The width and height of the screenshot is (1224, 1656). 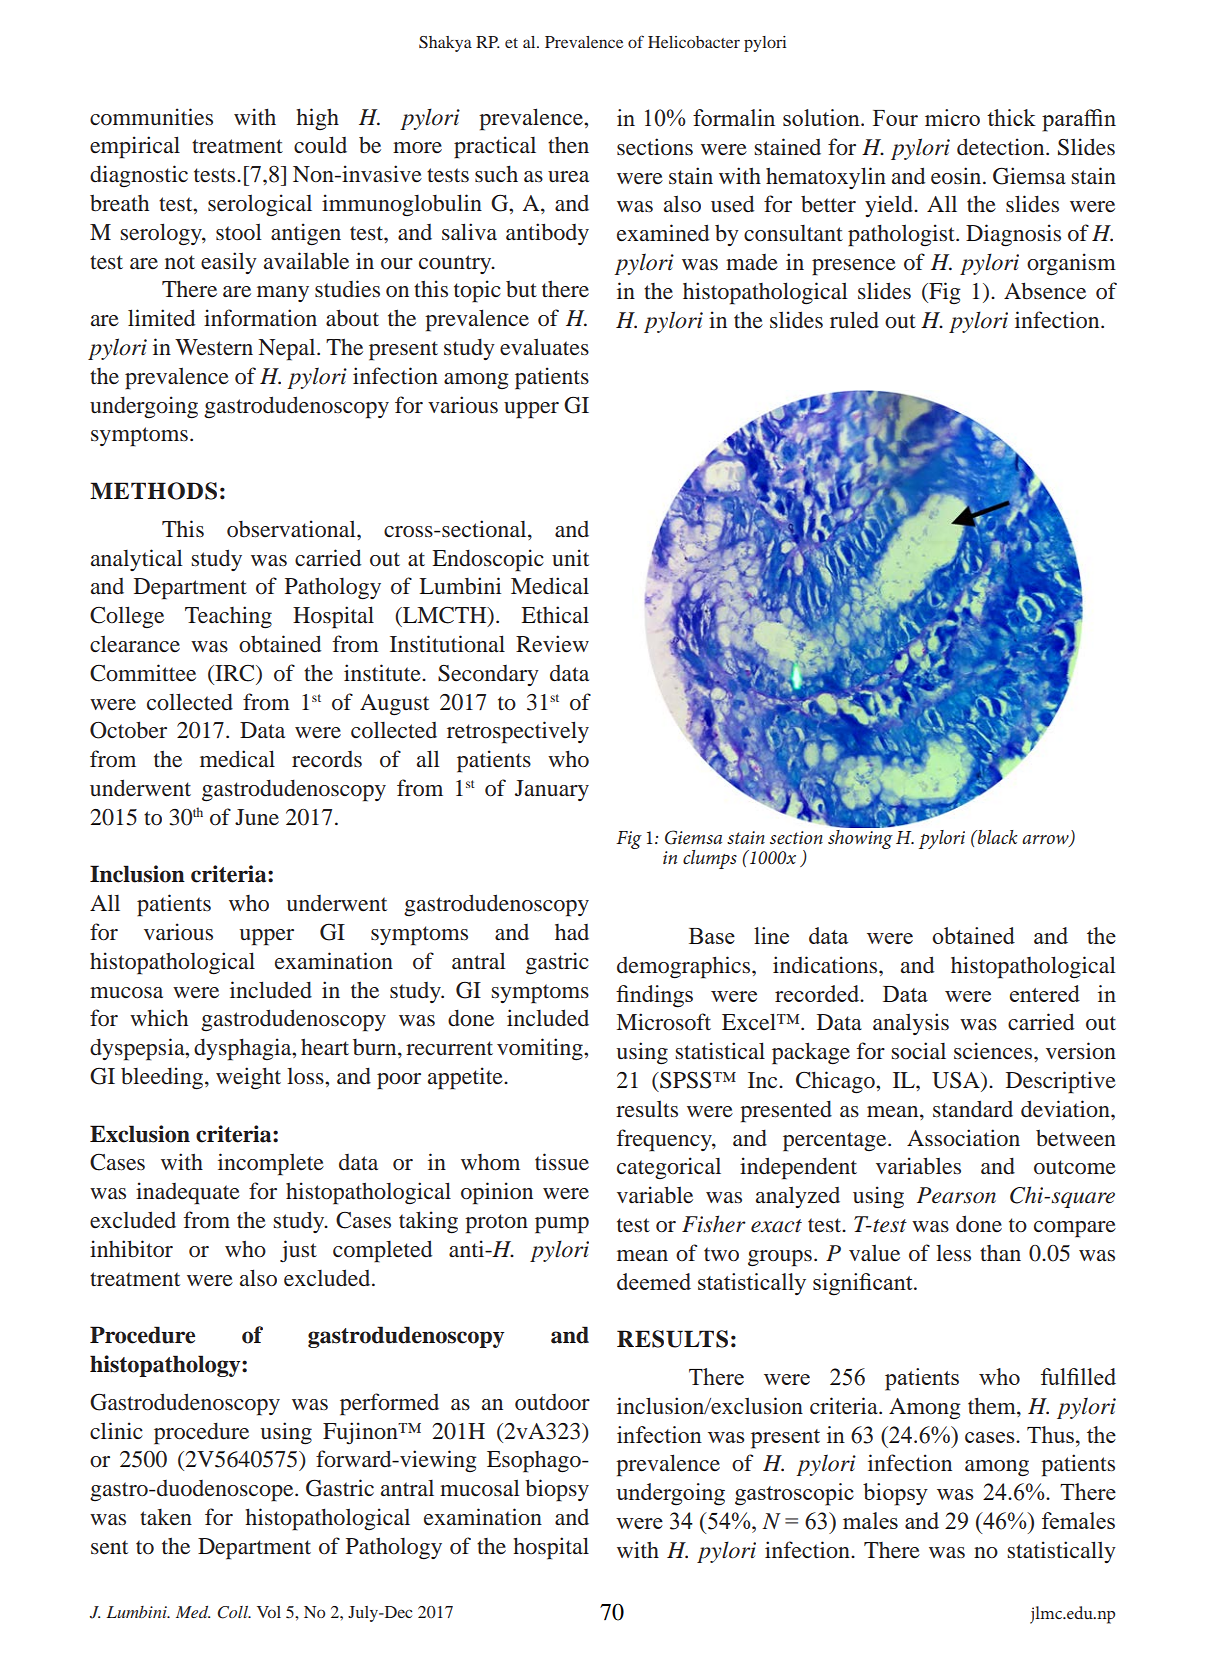 I want to click on deemed, so click(x=654, y=1281).
